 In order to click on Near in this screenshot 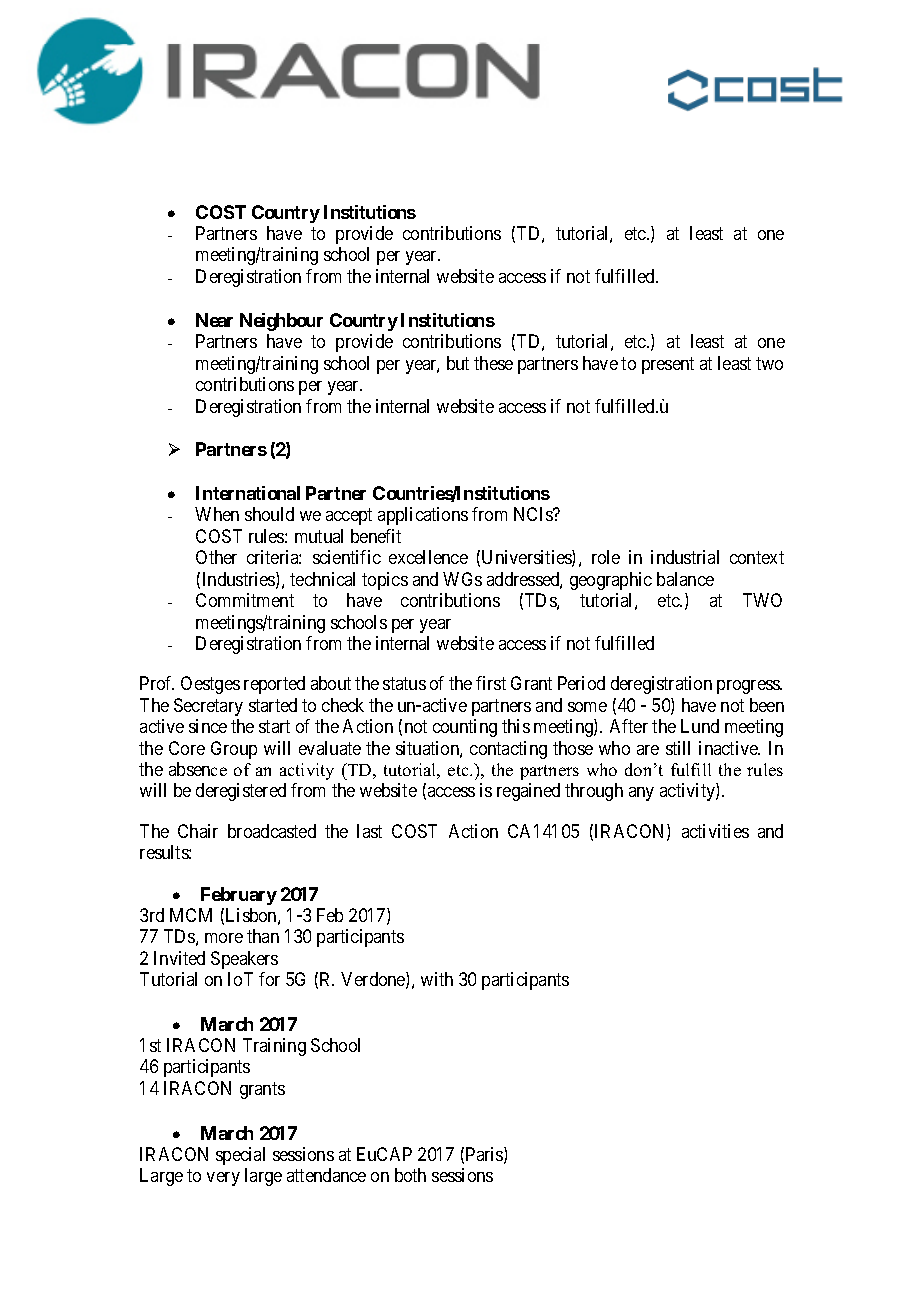, I will do `click(214, 320)`.
